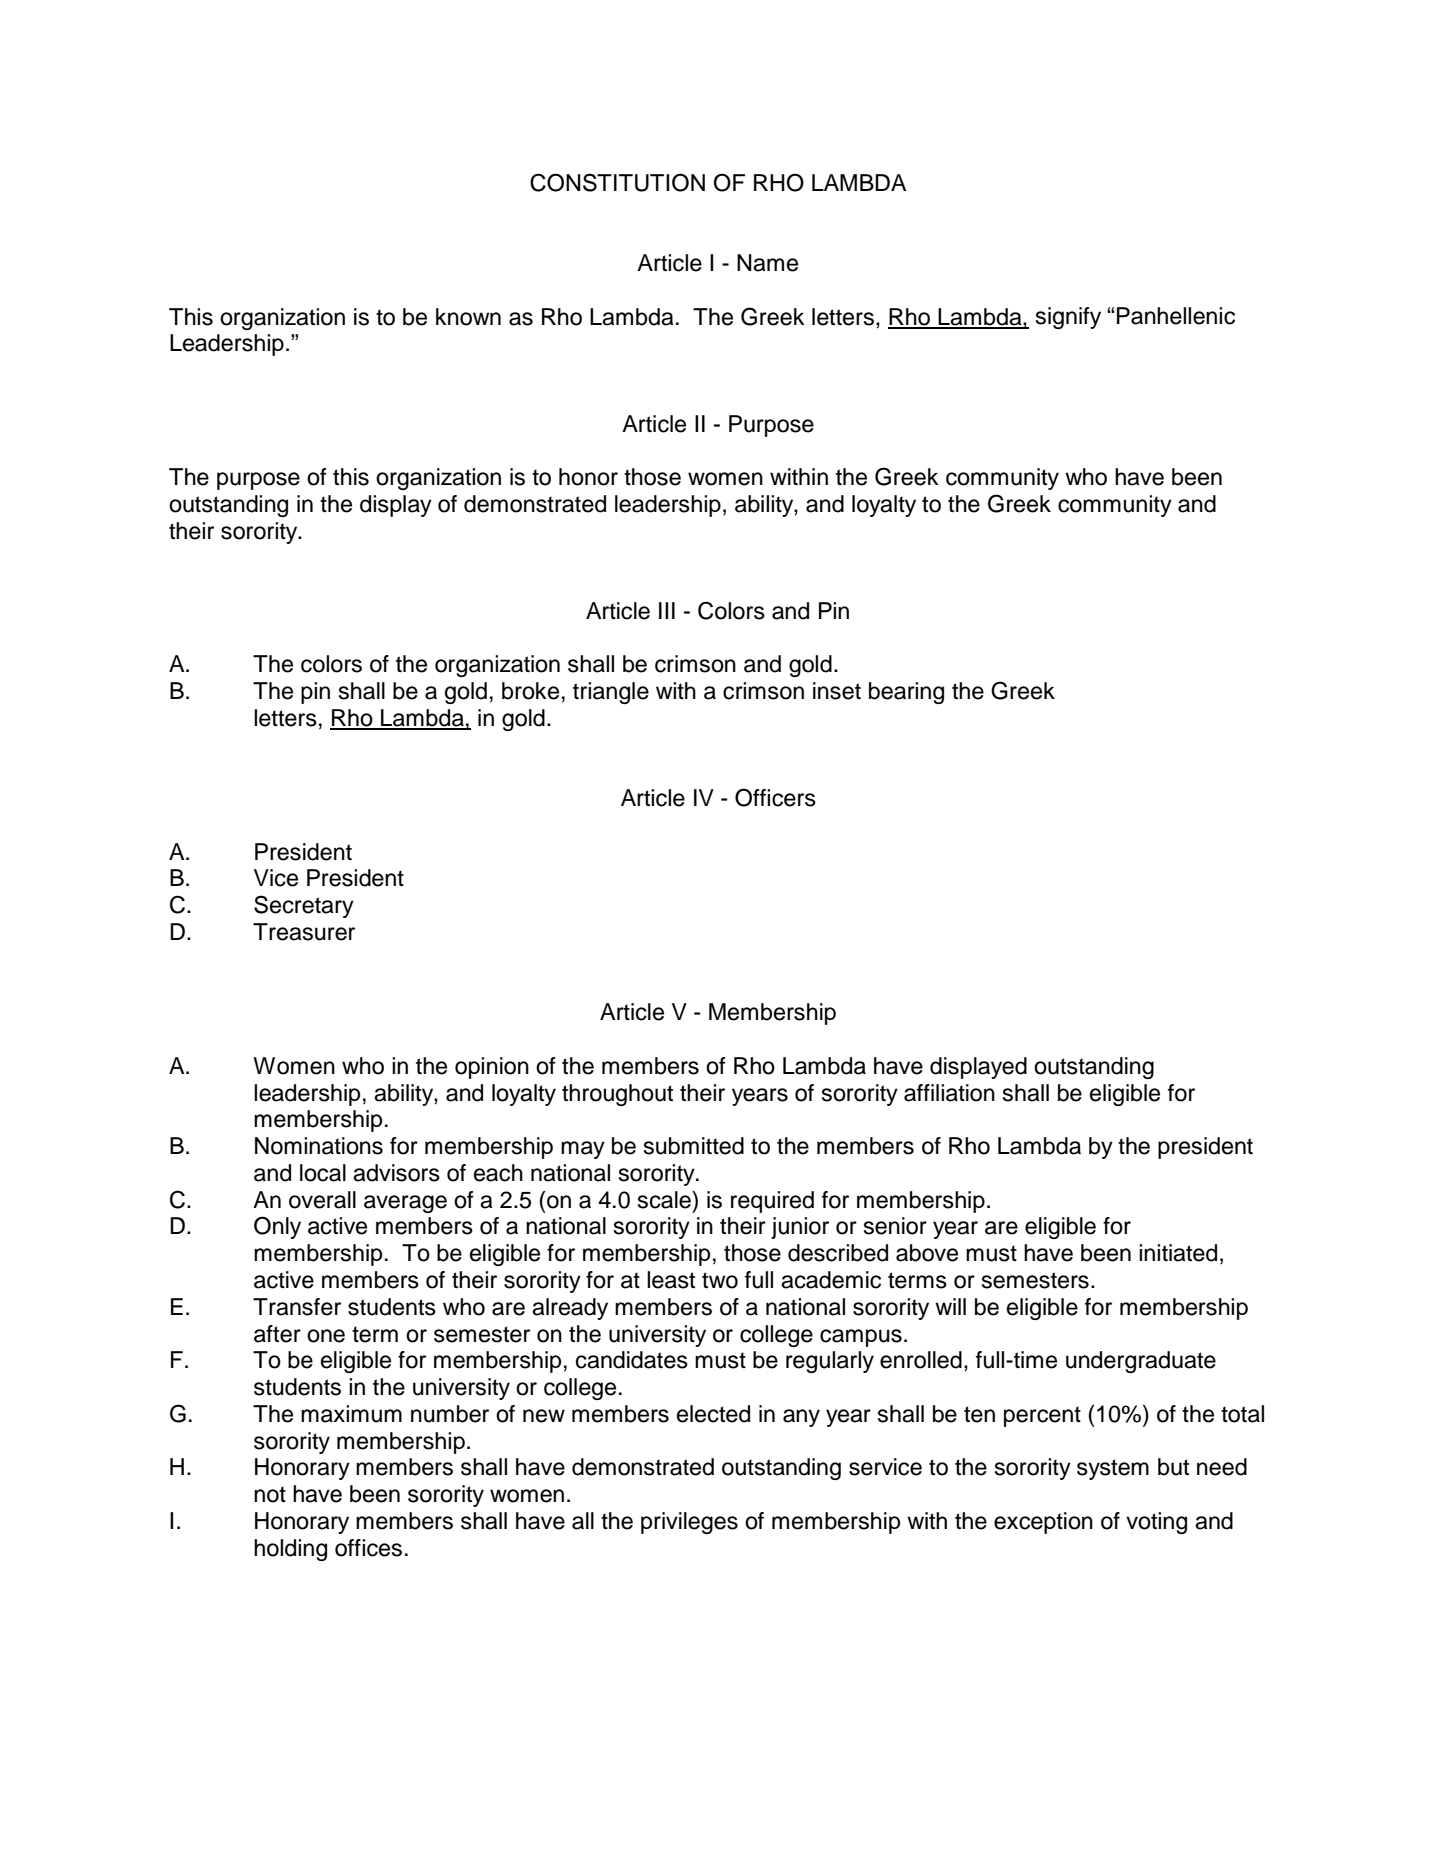 The width and height of the image is (1437, 1859). Describe the element at coordinates (775, 797) in the image. I see `Officers` at that location.
